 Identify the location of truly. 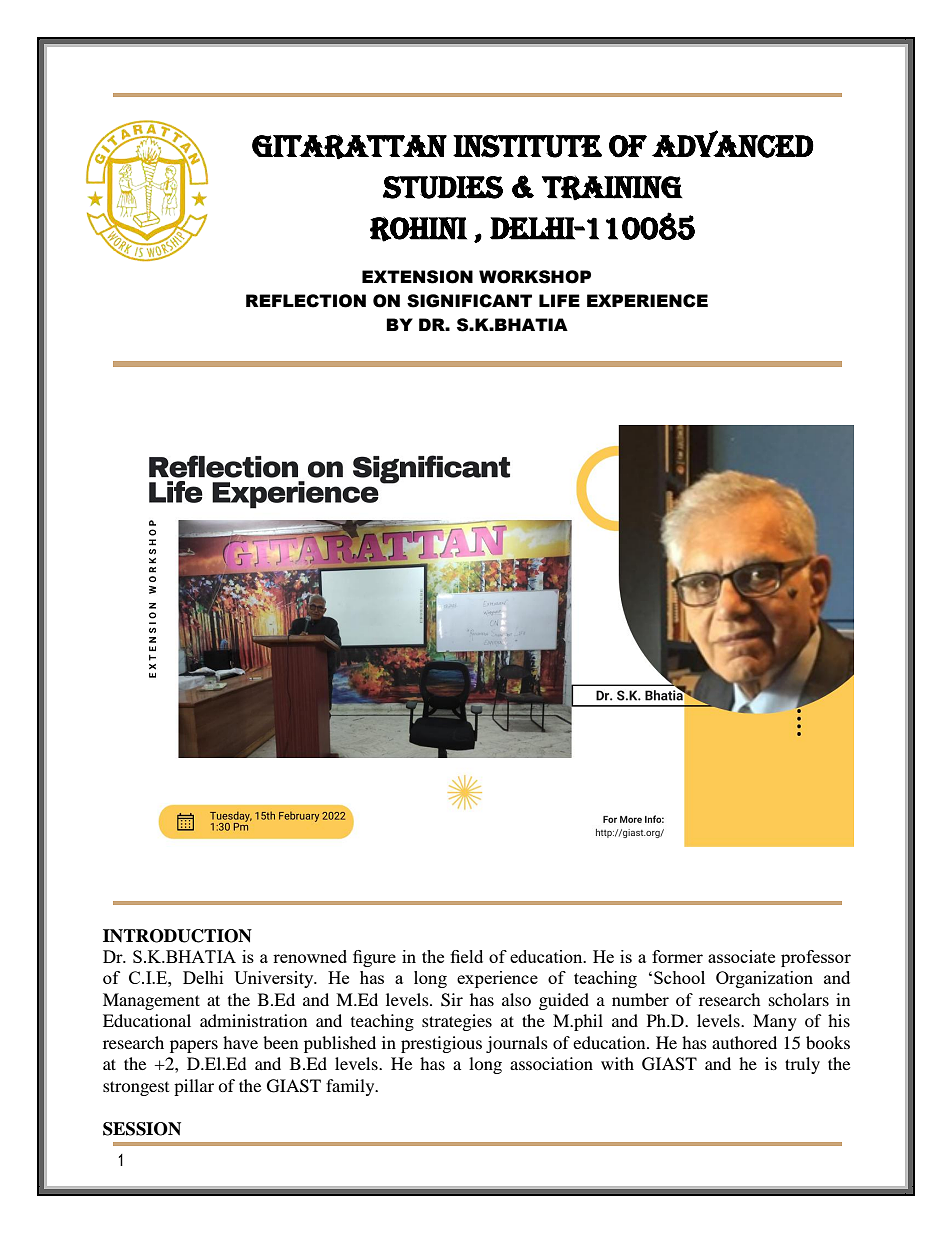
(802, 1065).
